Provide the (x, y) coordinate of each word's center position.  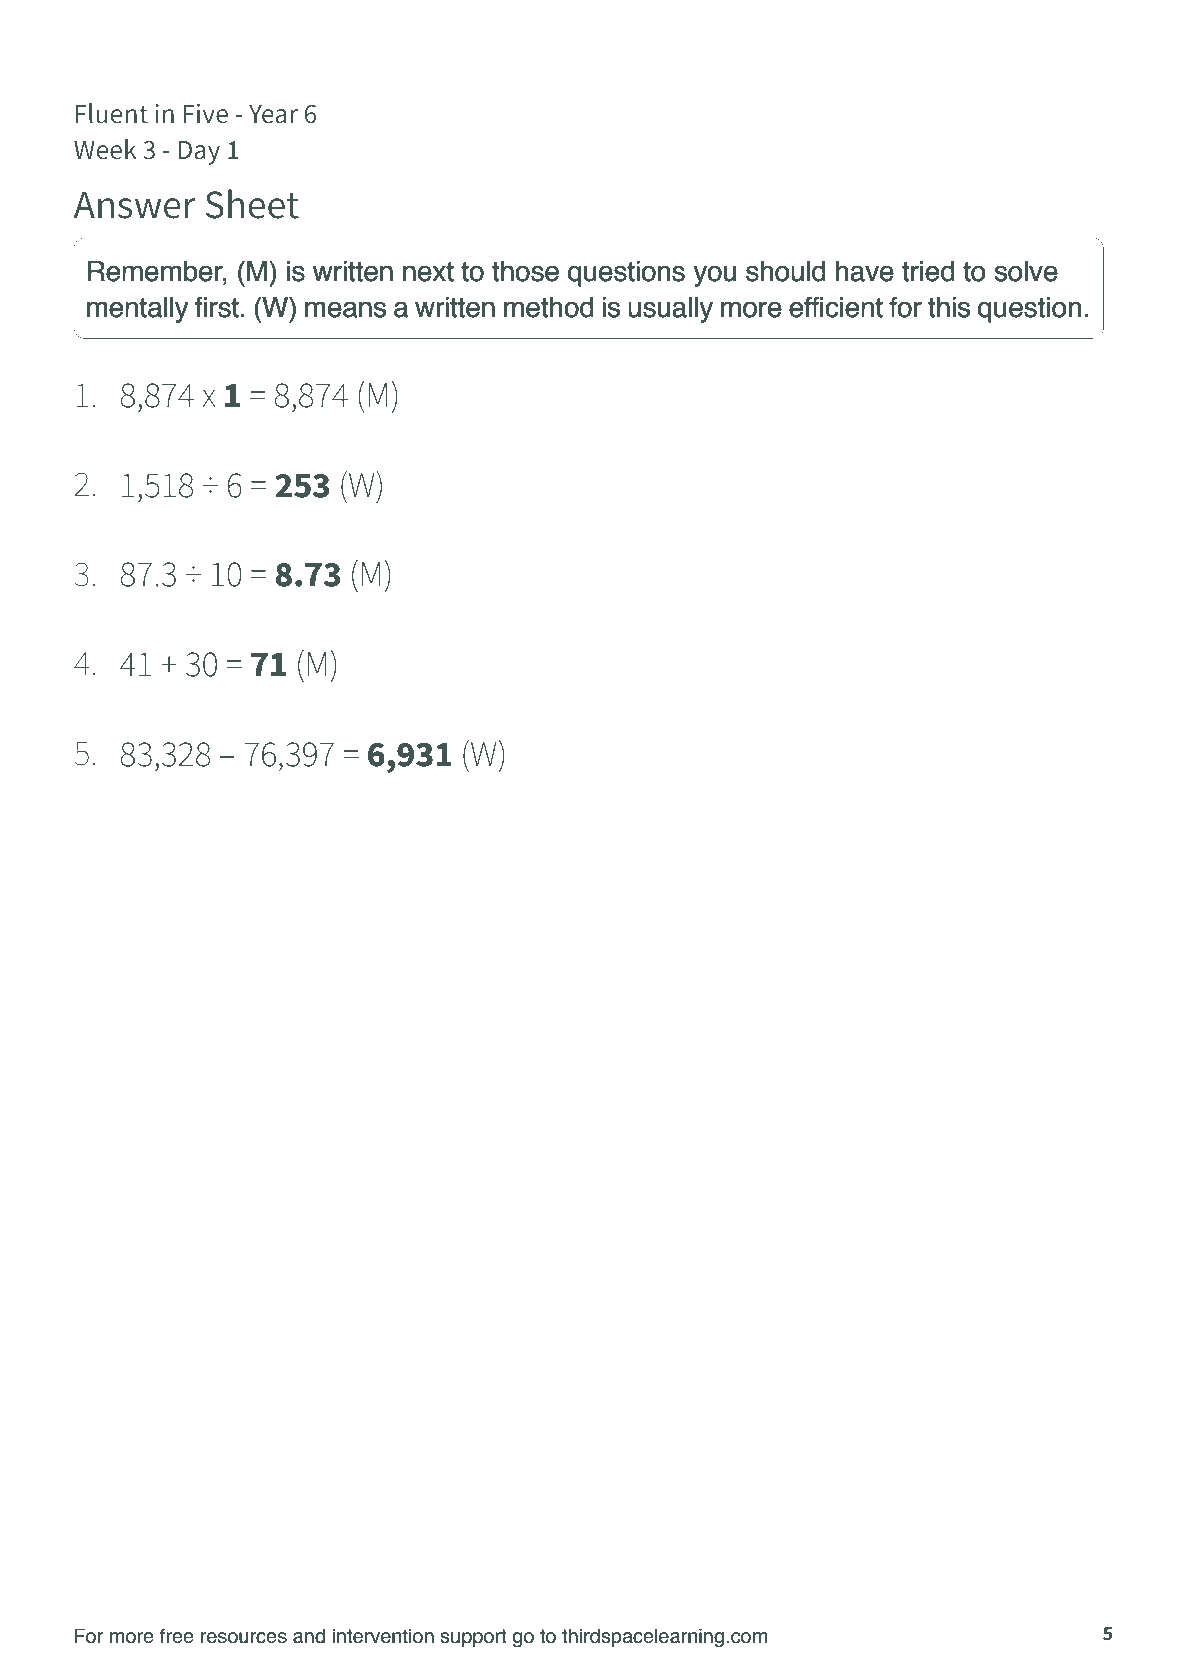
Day (199, 152)
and (309, 1636)
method (548, 307)
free (177, 1636)
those (525, 271)
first (217, 307)
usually (670, 310)
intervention (383, 1636)
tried (928, 271)
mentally (137, 310)
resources (244, 1638)
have (865, 271)
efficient (836, 307)
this (949, 307)
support (473, 1638)
